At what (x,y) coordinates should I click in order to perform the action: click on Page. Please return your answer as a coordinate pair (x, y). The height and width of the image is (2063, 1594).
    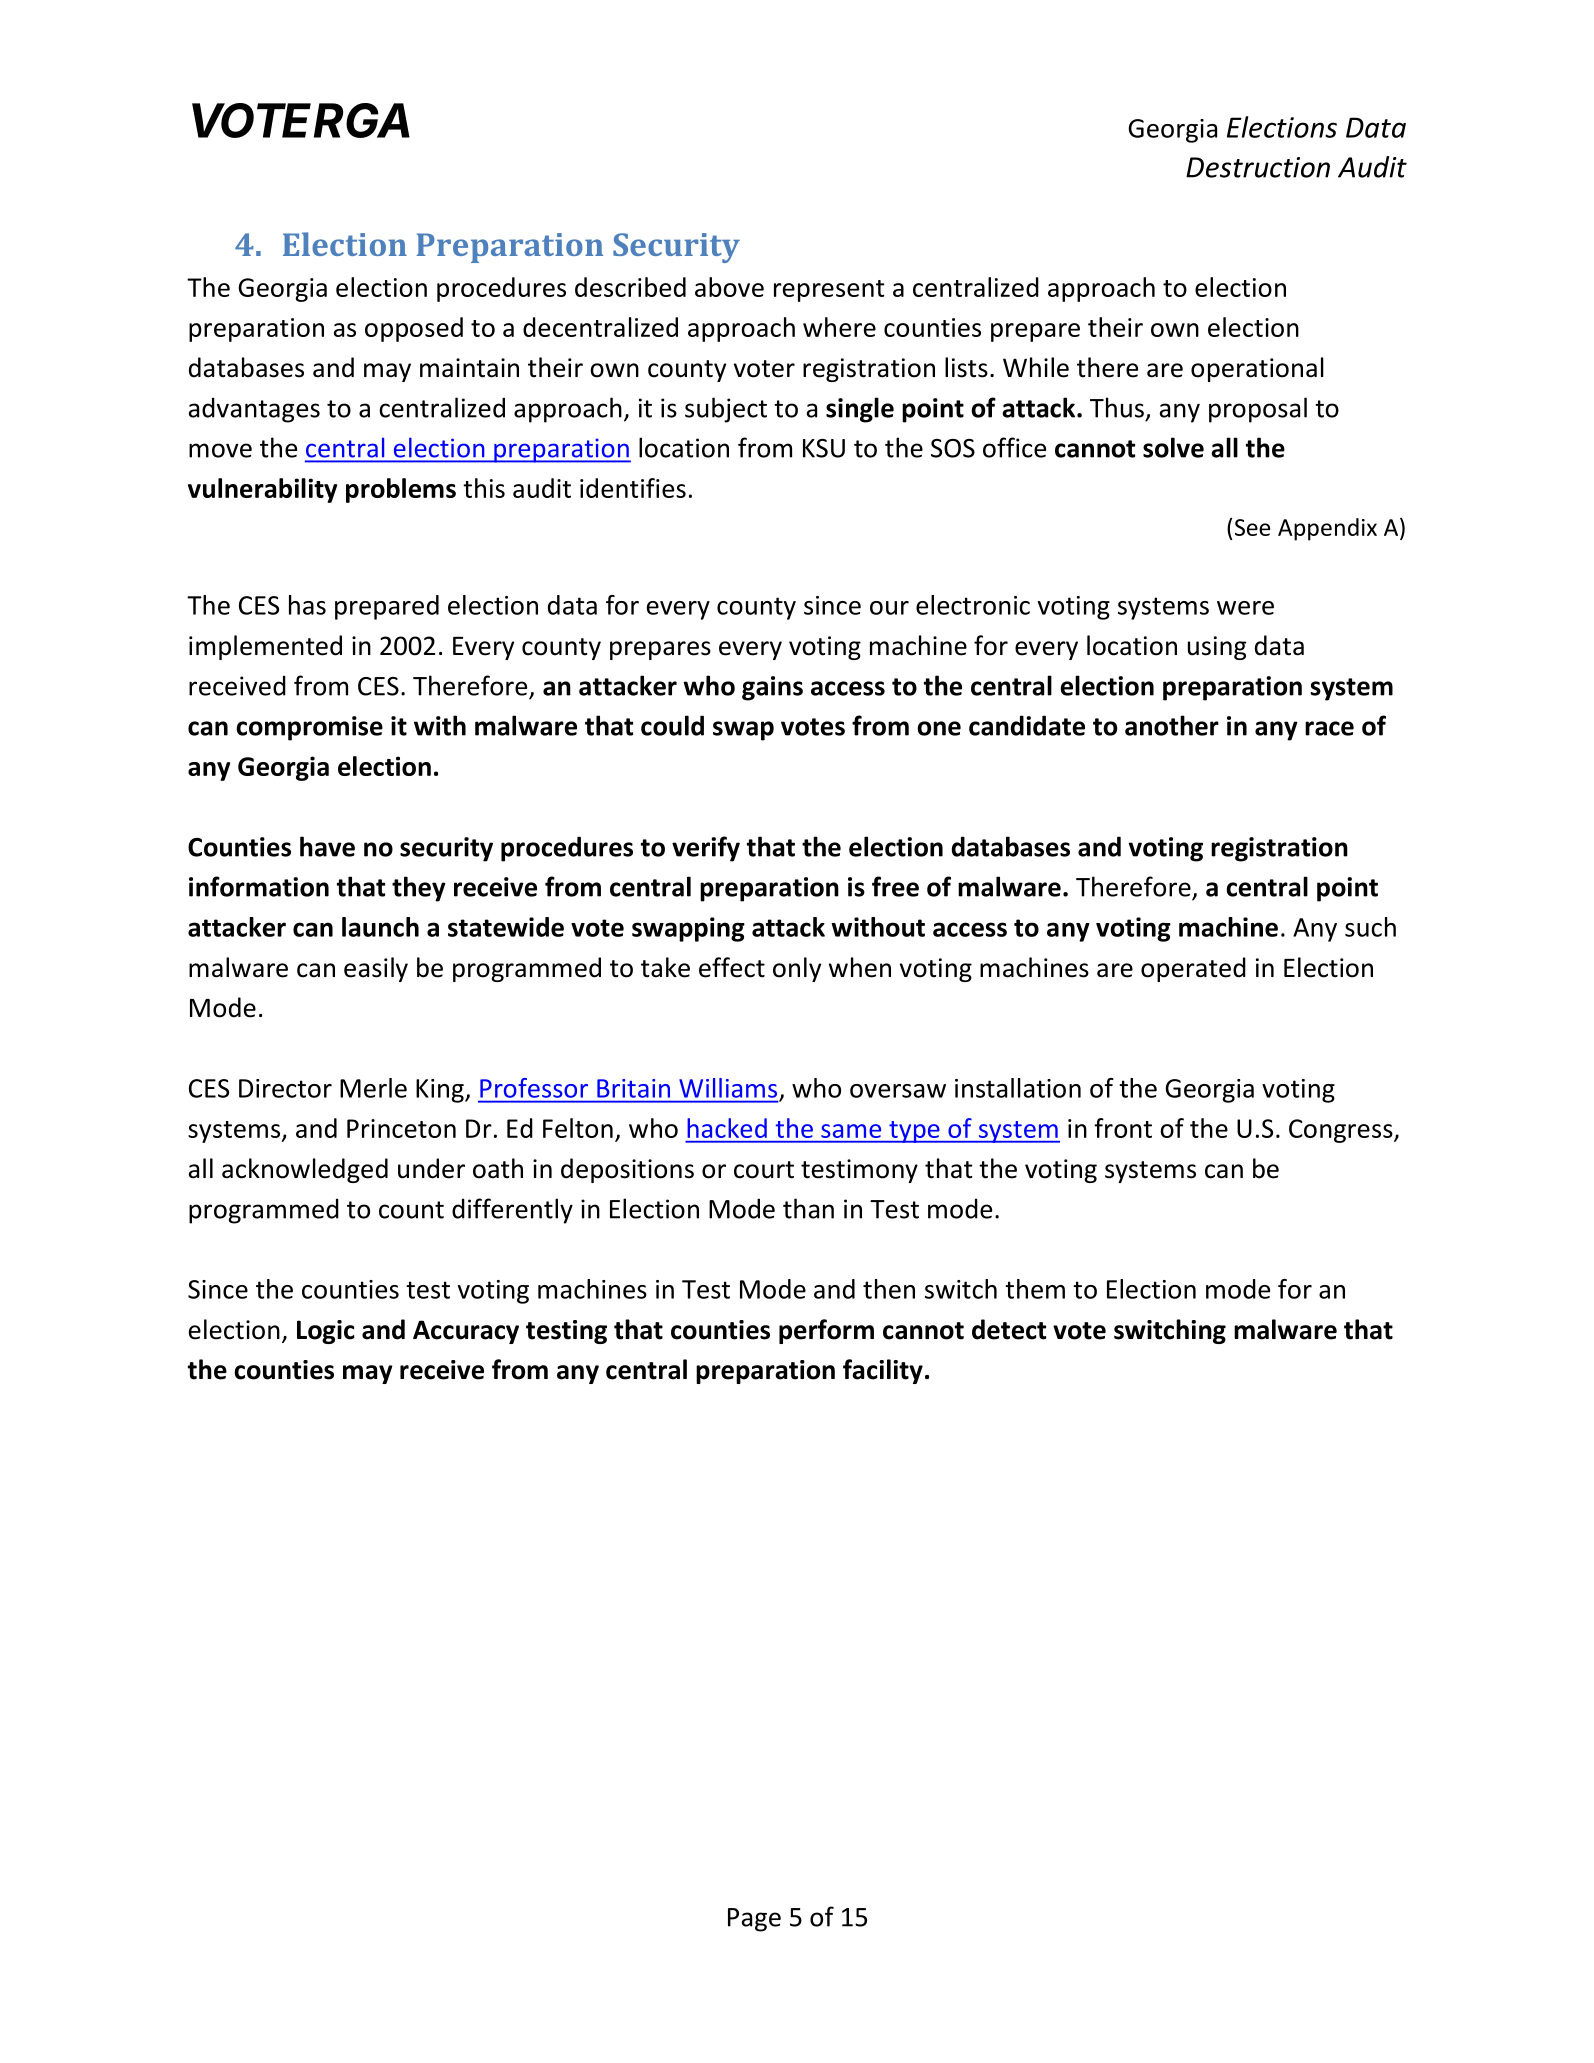
    Looking at the image, I should click on (754, 1920).
